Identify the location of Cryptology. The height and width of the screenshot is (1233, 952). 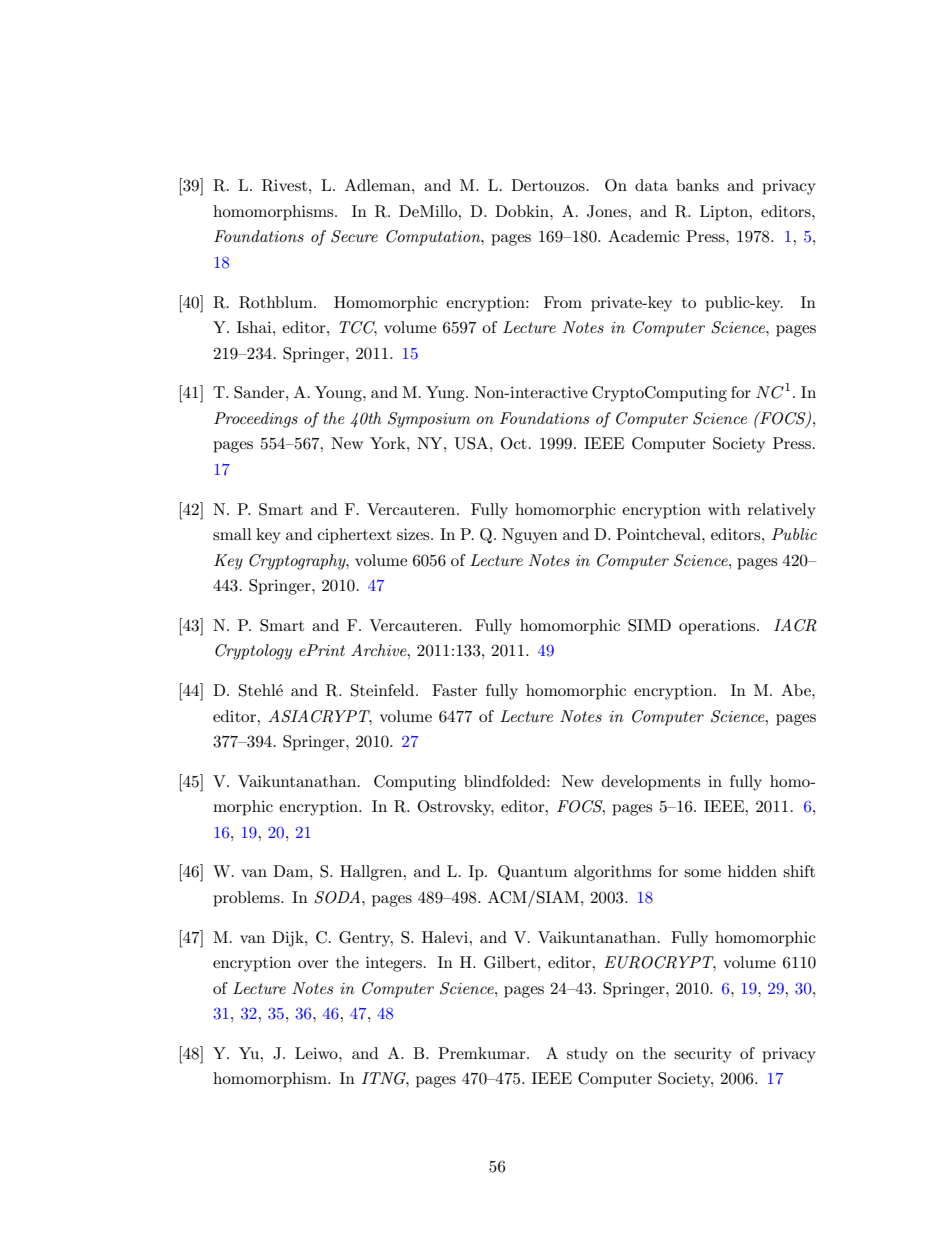
(253, 652).
